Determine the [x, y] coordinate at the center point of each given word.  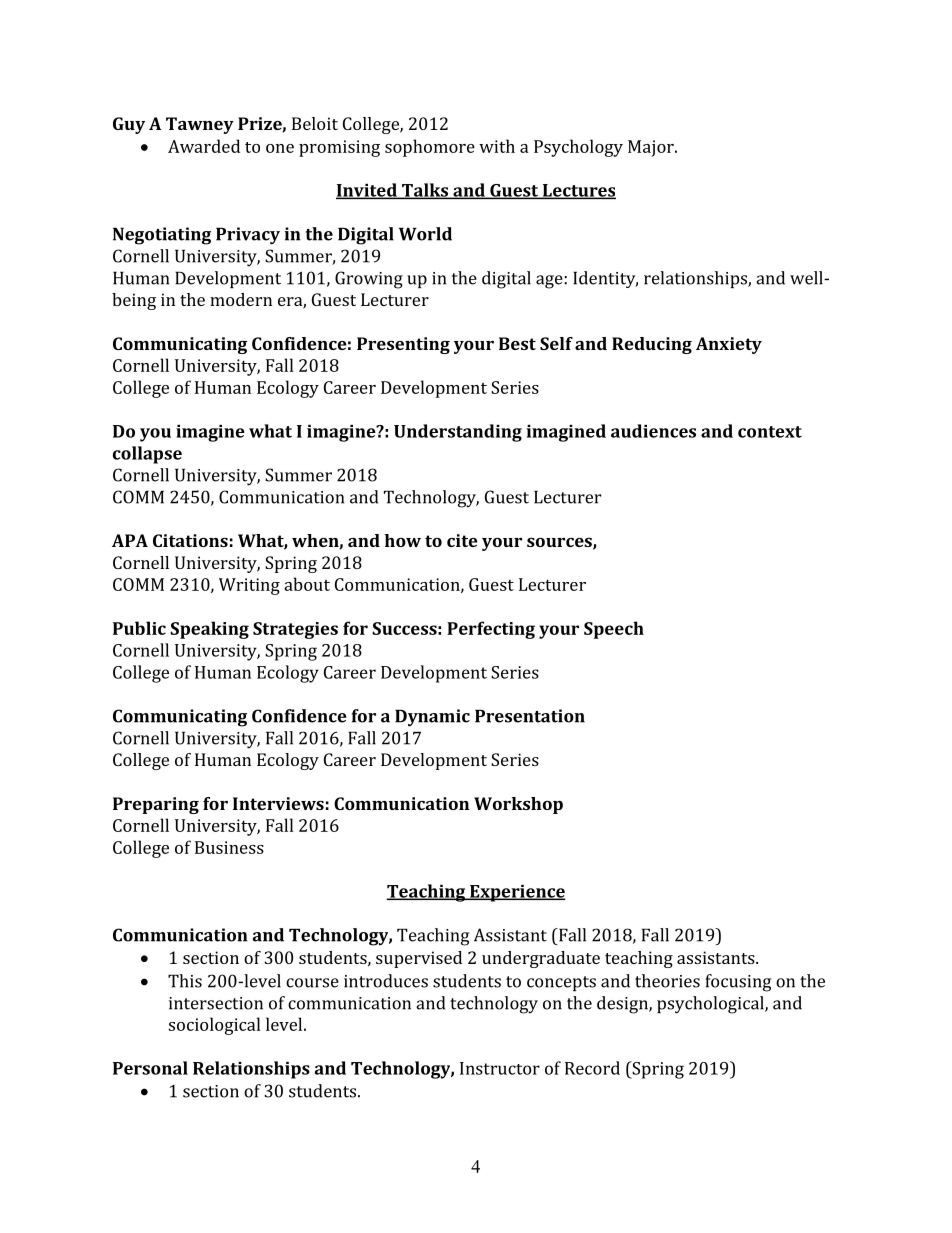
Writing [249, 586]
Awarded [204, 146]
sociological [214, 1026]
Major [652, 148]
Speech [614, 630]
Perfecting [491, 630]
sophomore [430, 148]
